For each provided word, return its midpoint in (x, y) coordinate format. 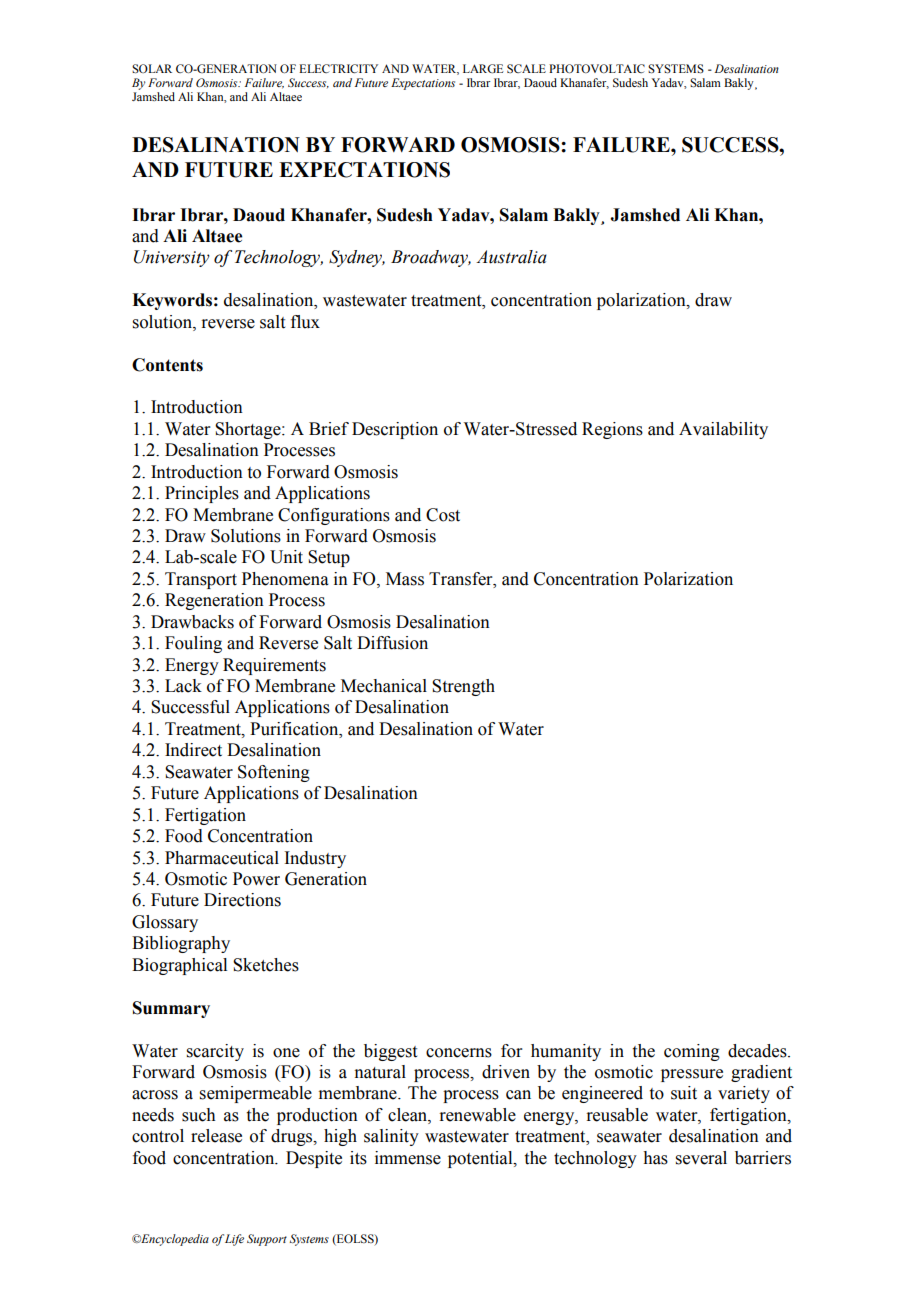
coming (692, 1052)
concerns (459, 1053)
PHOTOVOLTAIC (597, 68)
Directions (242, 900)
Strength (463, 687)
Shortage (249, 430)
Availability (723, 430)
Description (395, 430)
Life (234, 1240)
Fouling (193, 644)
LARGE (483, 69)
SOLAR (152, 69)
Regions (612, 430)
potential (481, 1159)
